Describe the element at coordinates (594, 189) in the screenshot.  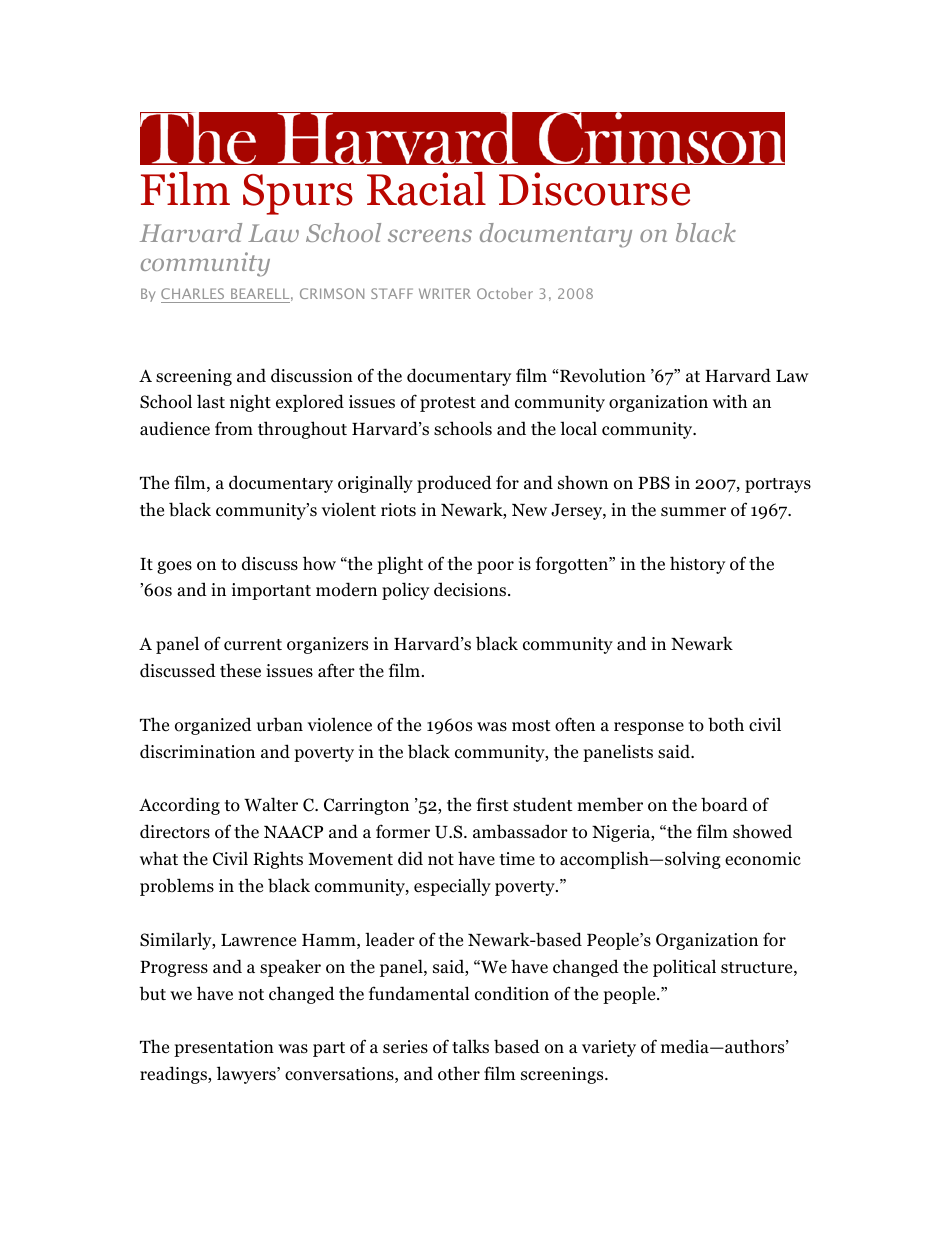
I see `Discourse` at that location.
